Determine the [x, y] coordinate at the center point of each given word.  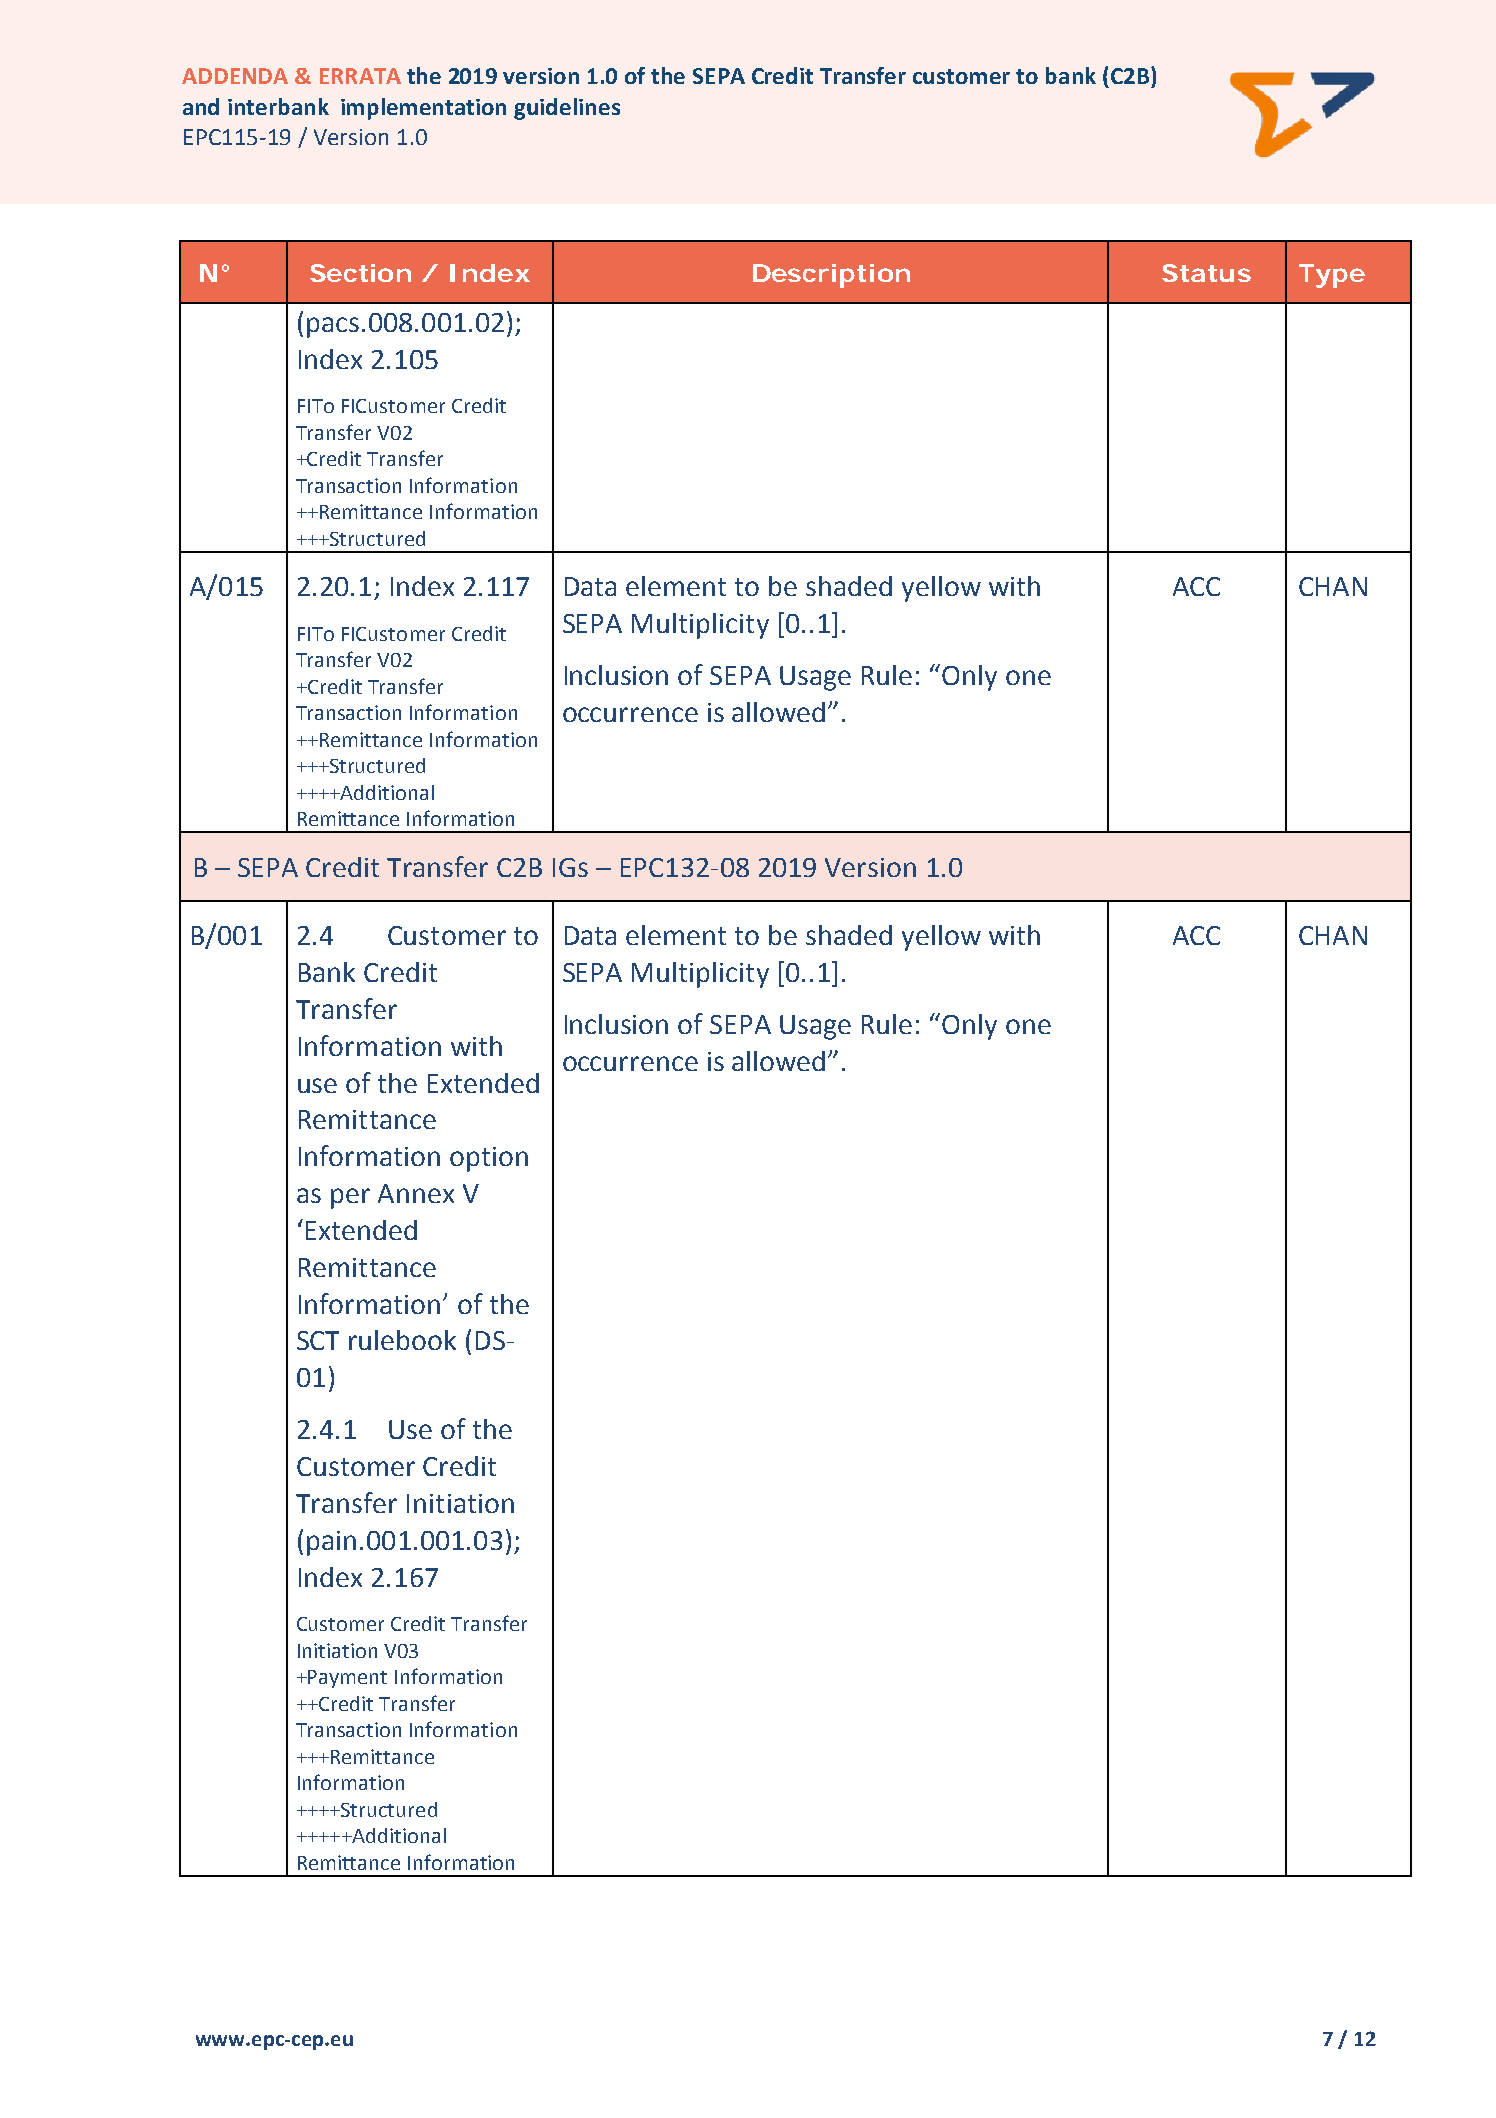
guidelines [567, 109]
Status [1206, 273]
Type [1332, 276]
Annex [416, 1193]
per [350, 1198]
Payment [347, 1679]
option [489, 1159]
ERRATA [360, 76]
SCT [318, 1340]
